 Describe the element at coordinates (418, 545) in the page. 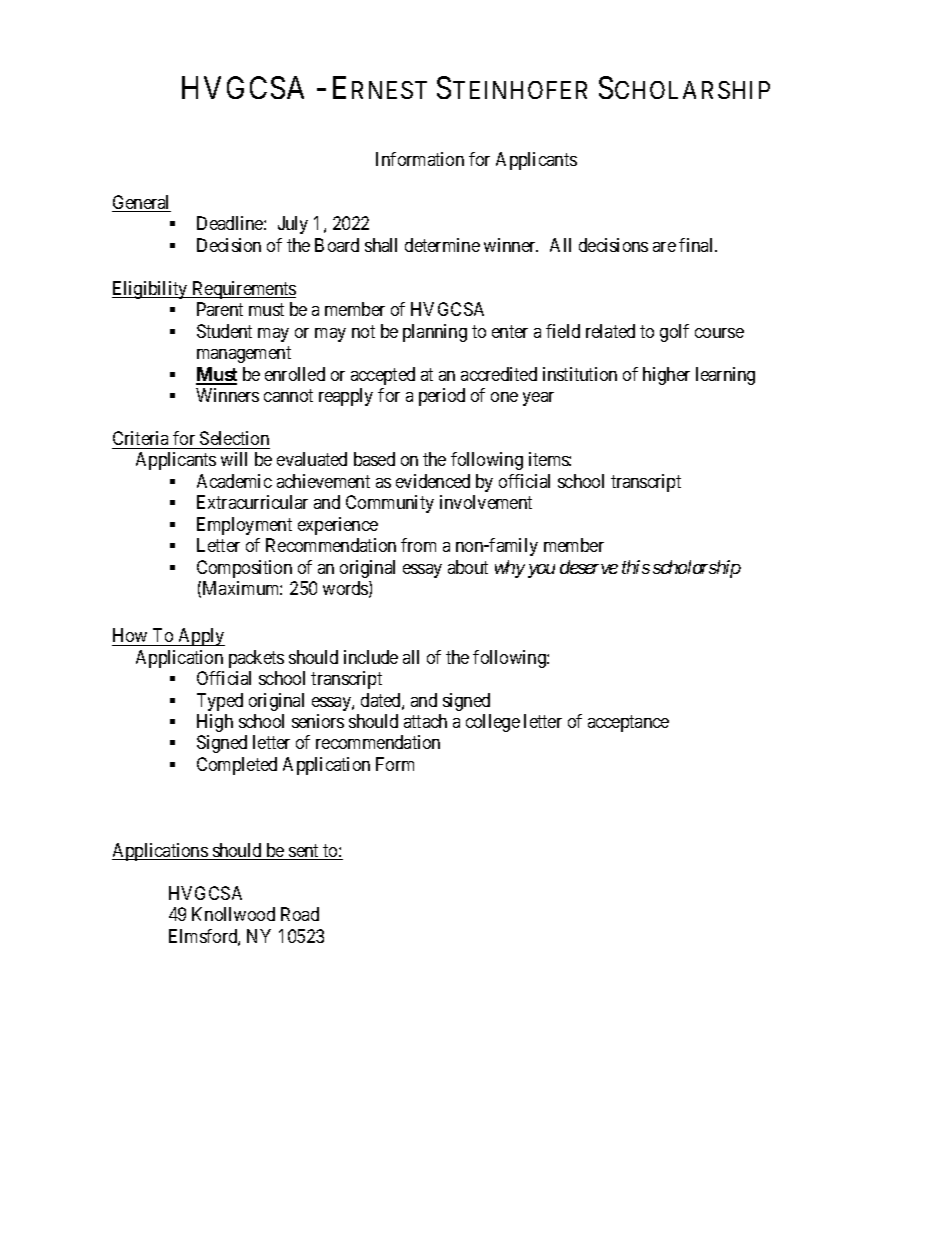

I see `from` at that location.
